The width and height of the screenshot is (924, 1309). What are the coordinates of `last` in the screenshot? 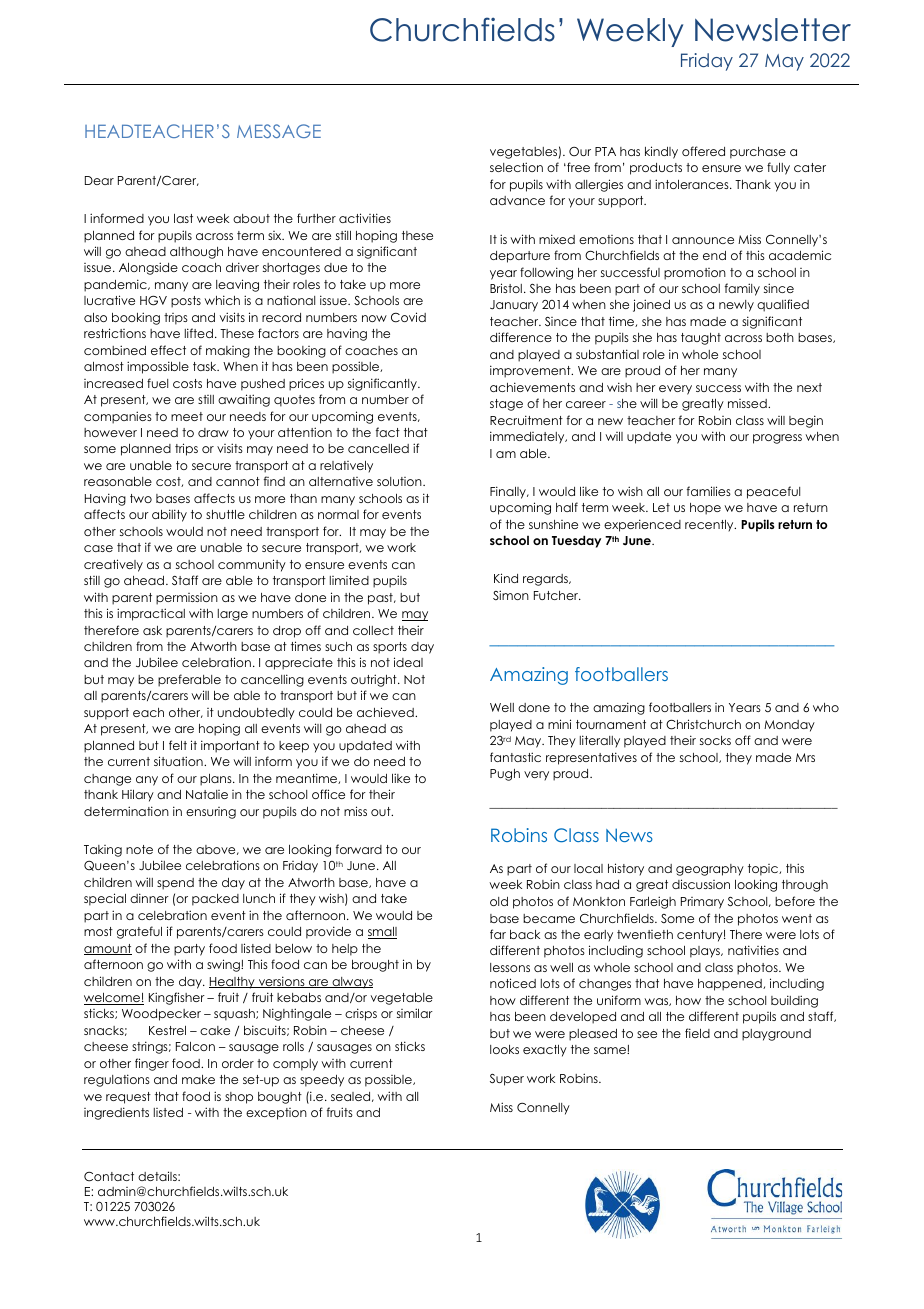 It's located at (183, 218).
